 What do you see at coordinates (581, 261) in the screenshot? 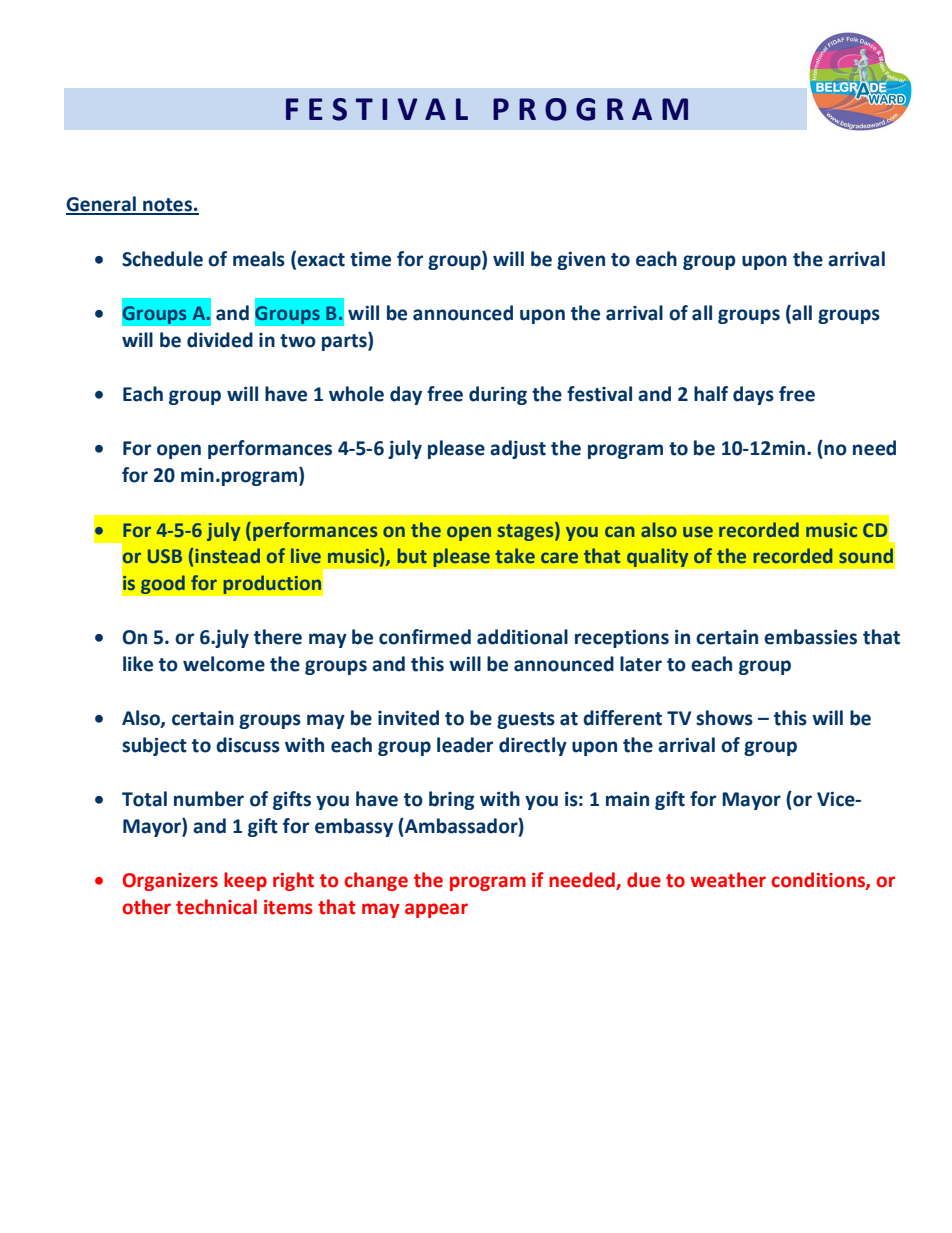
I see `given` at bounding box center [581, 261].
